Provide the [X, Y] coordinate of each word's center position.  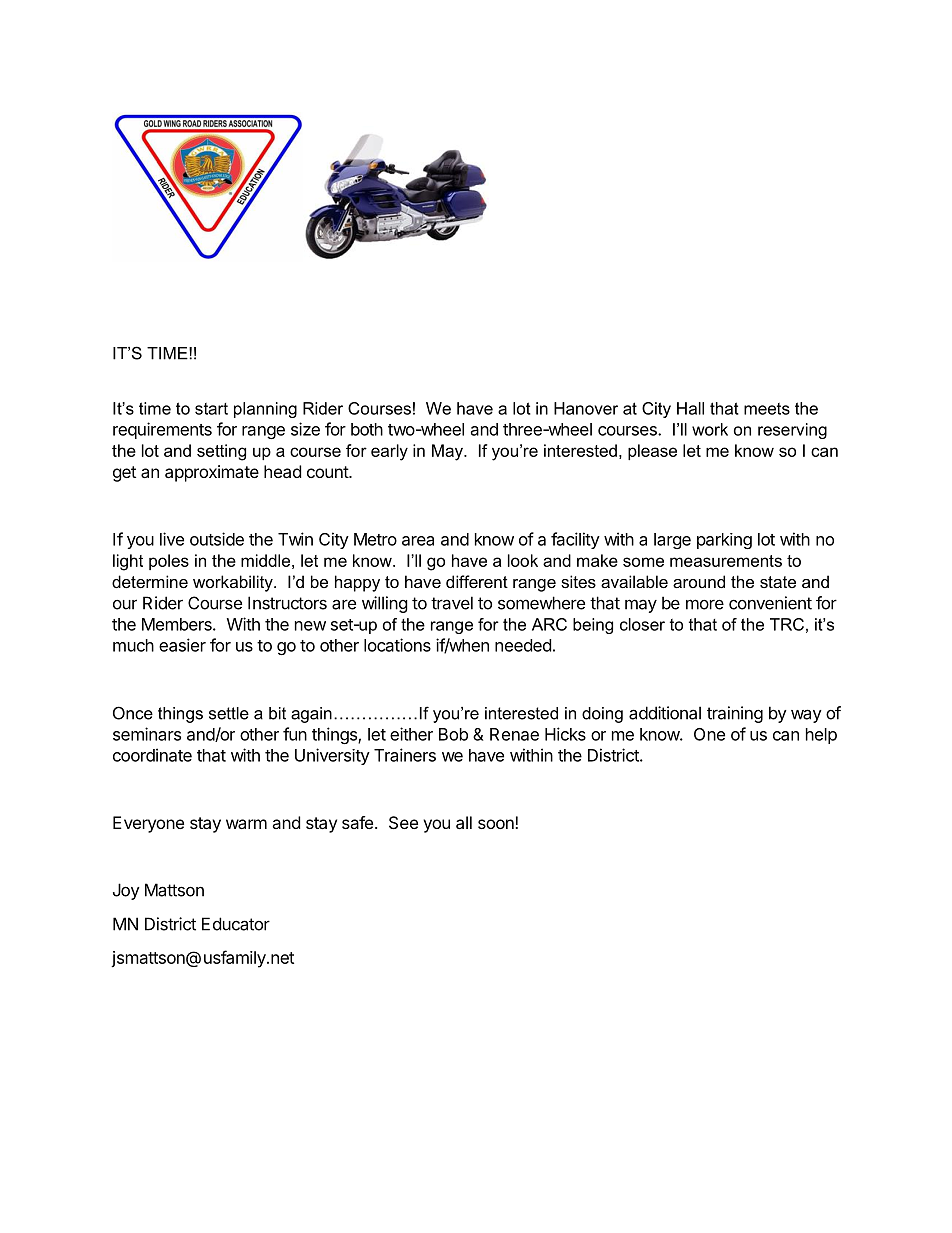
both [367, 429]
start [211, 409]
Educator [236, 924]
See [403, 822]
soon [497, 824]
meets [767, 409]
